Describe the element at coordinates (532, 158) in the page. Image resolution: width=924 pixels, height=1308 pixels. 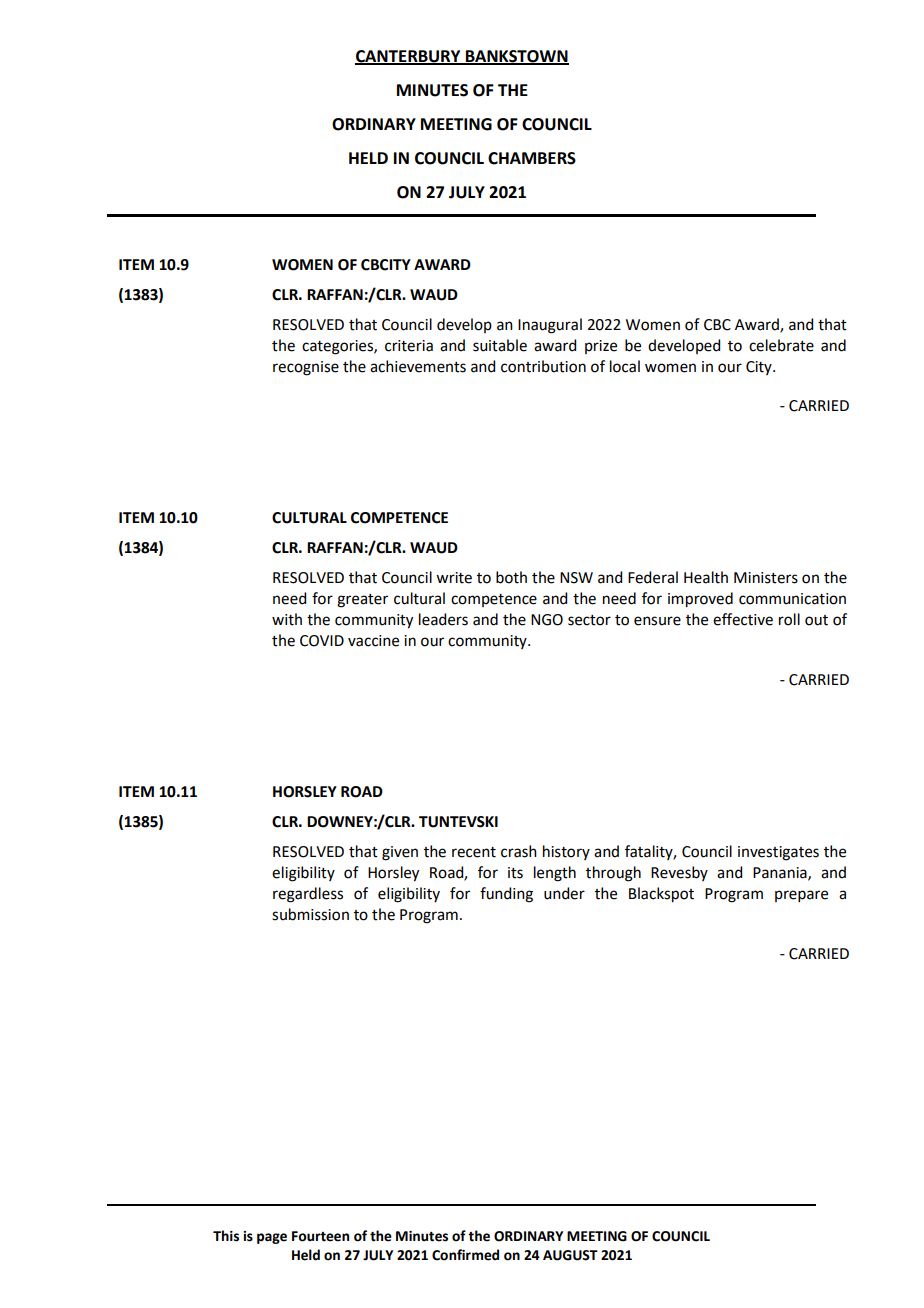
I see `CHAMBERS` at that location.
